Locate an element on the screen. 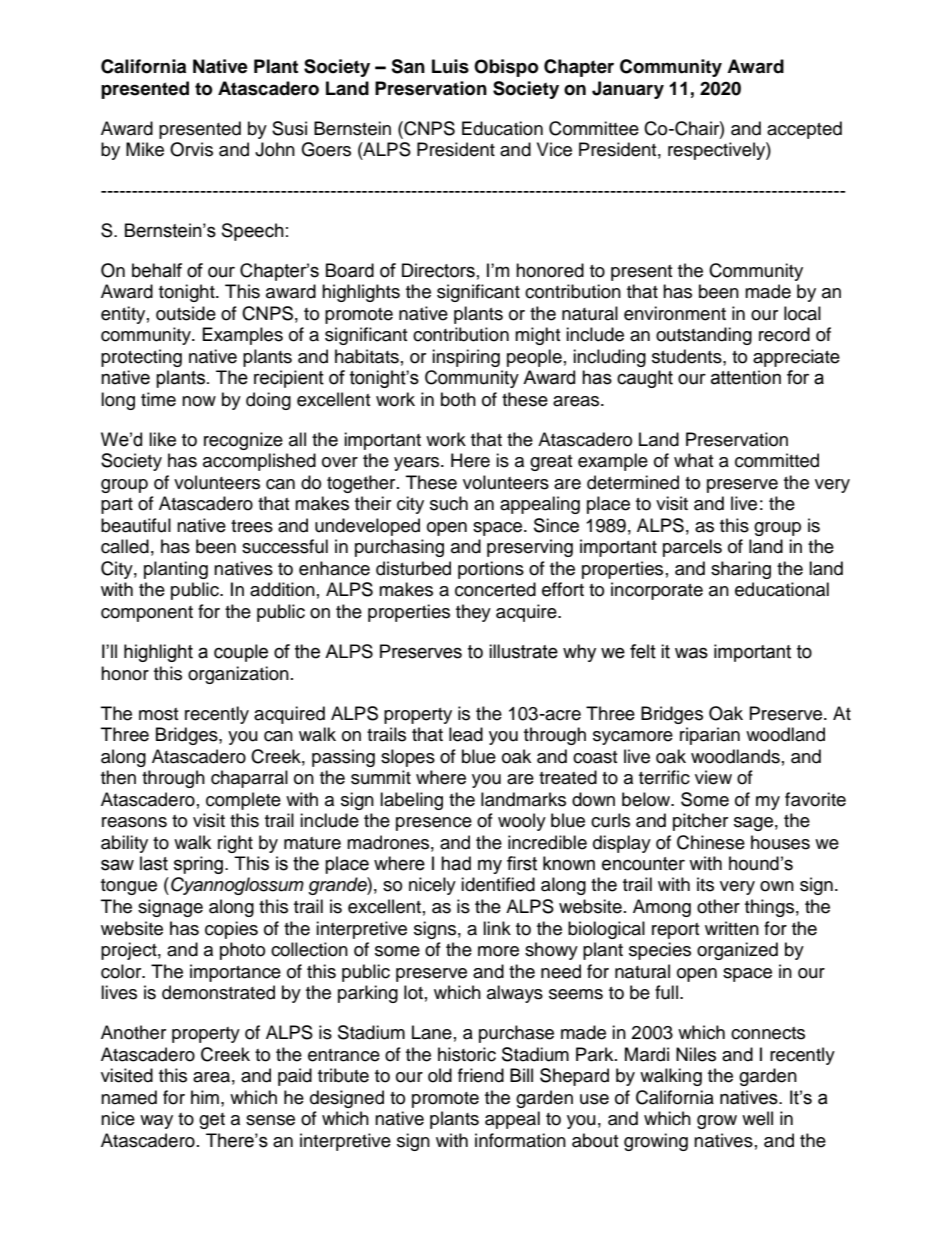 The width and height of the screenshot is (952, 1233). both is located at coordinates (458, 399).
